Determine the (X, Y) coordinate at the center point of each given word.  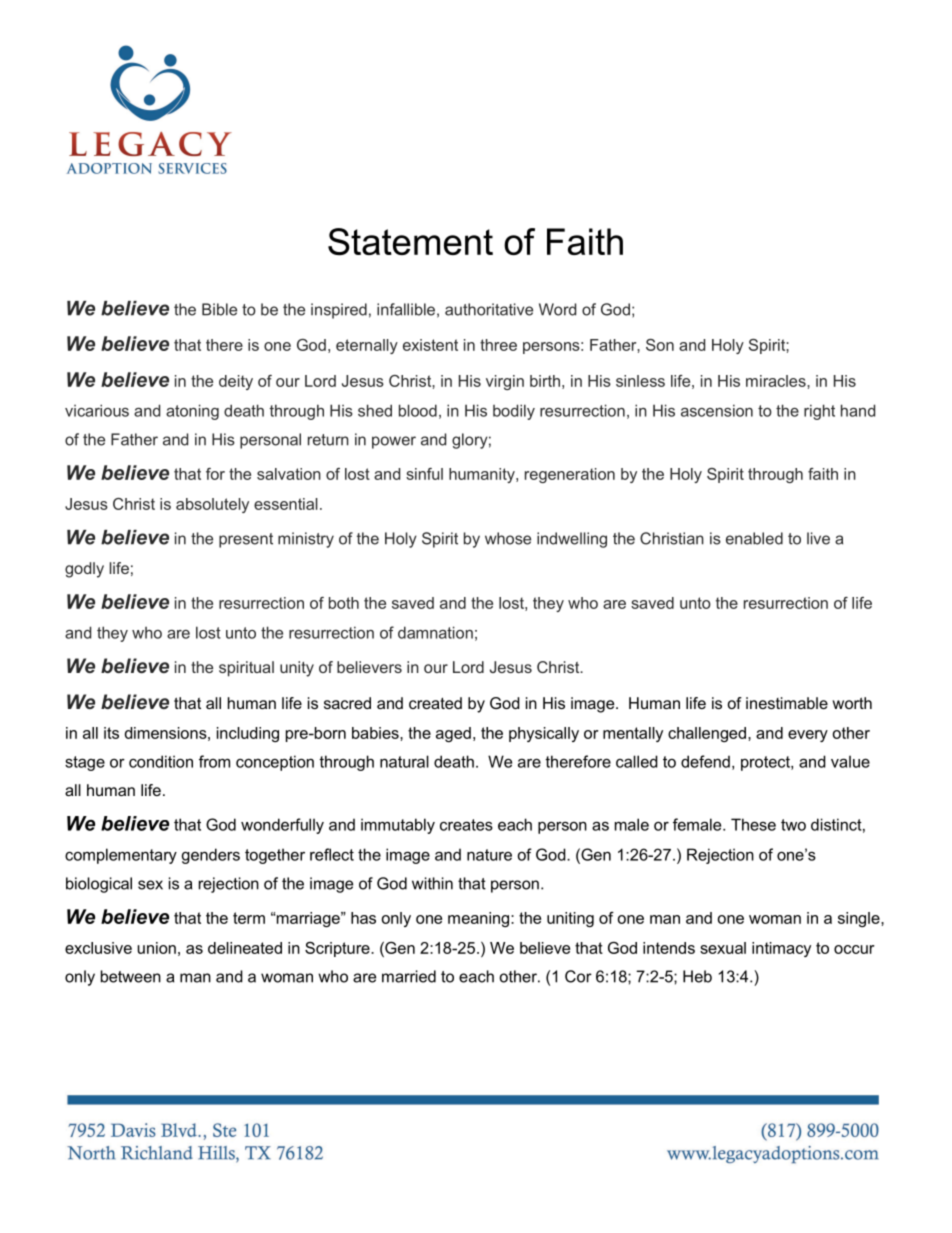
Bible (219, 309)
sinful (424, 474)
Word (557, 309)
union (156, 948)
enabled (754, 538)
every (808, 736)
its (111, 733)
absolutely (212, 505)
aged (453, 734)
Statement (410, 242)
